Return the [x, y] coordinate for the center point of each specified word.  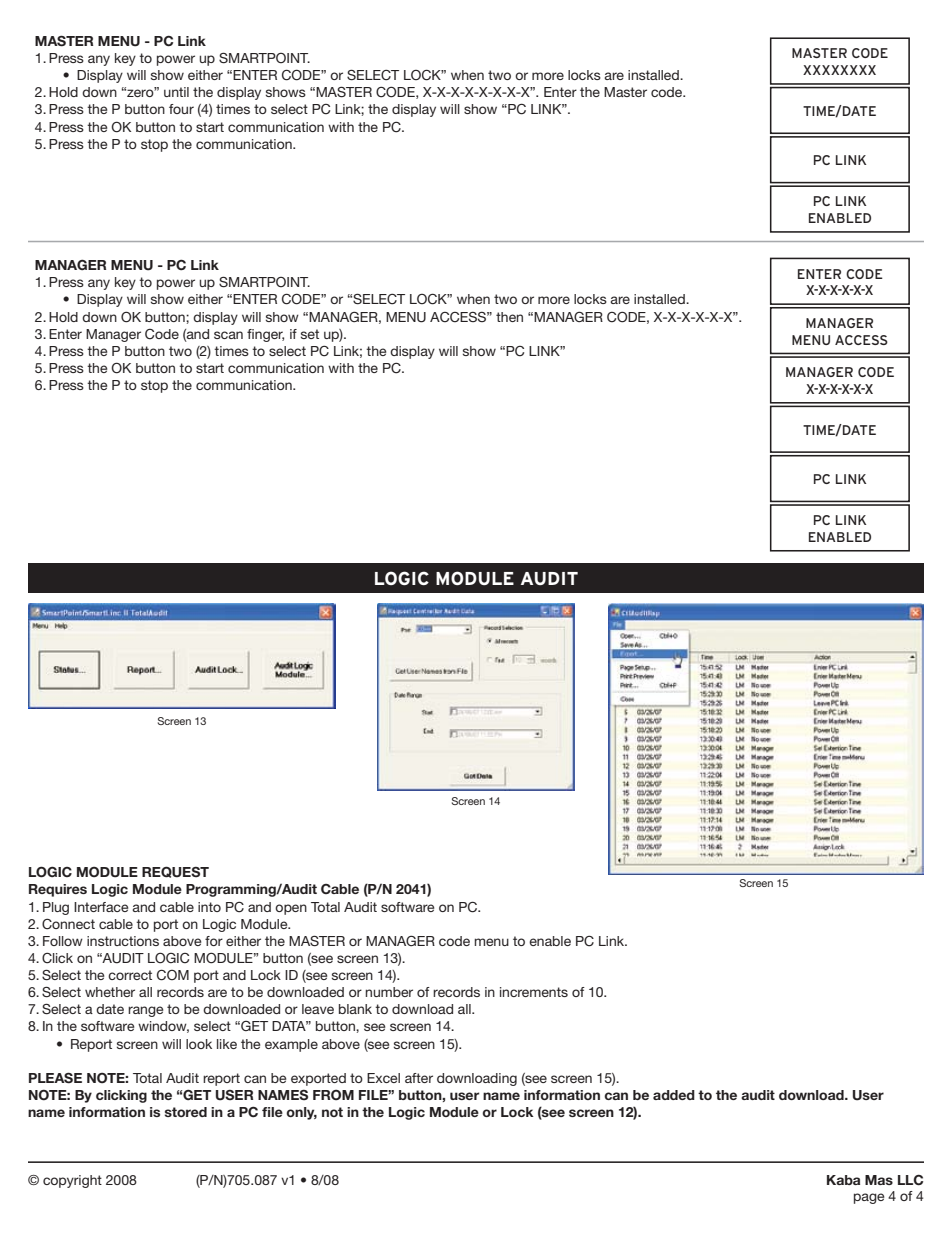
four [181, 109]
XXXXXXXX [839, 70]
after [419, 1078]
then [509, 317]
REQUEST [175, 872]
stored [186, 1112]
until [176, 92]
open [291, 909]
